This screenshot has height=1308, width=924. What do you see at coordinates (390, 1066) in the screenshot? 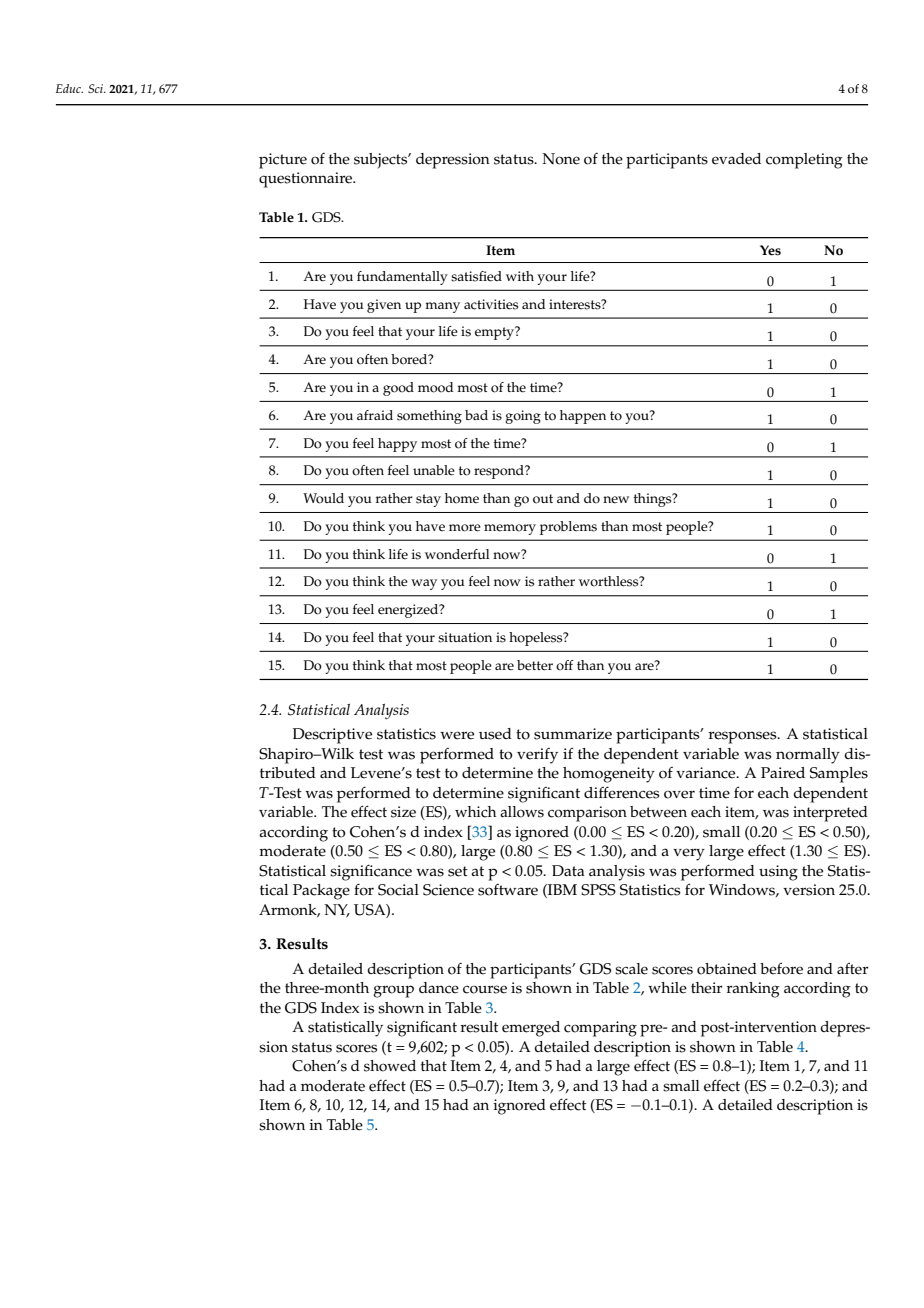
I see `showed` at bounding box center [390, 1066].
